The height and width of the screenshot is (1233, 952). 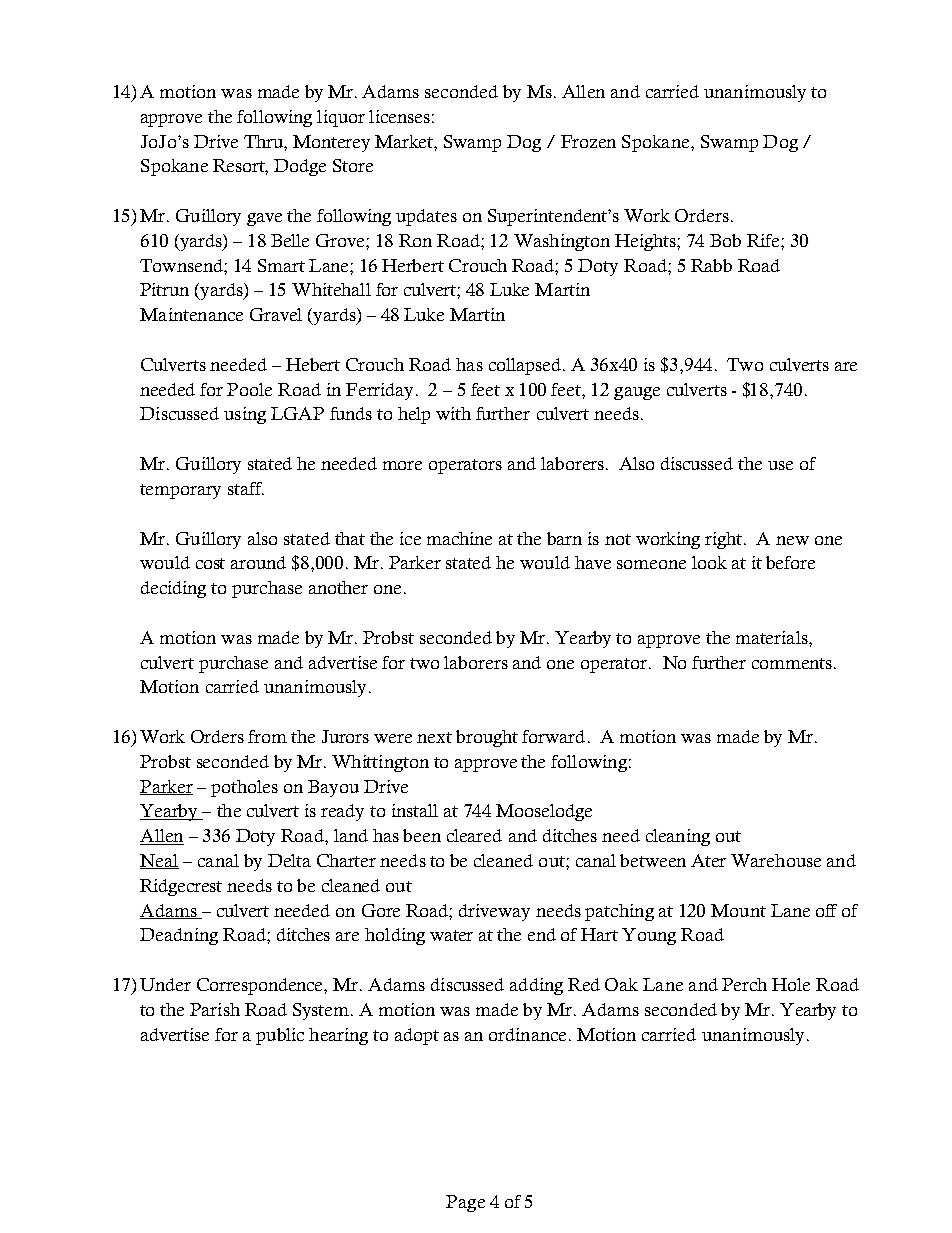 I want to click on Rife, so click(x=764, y=240).
